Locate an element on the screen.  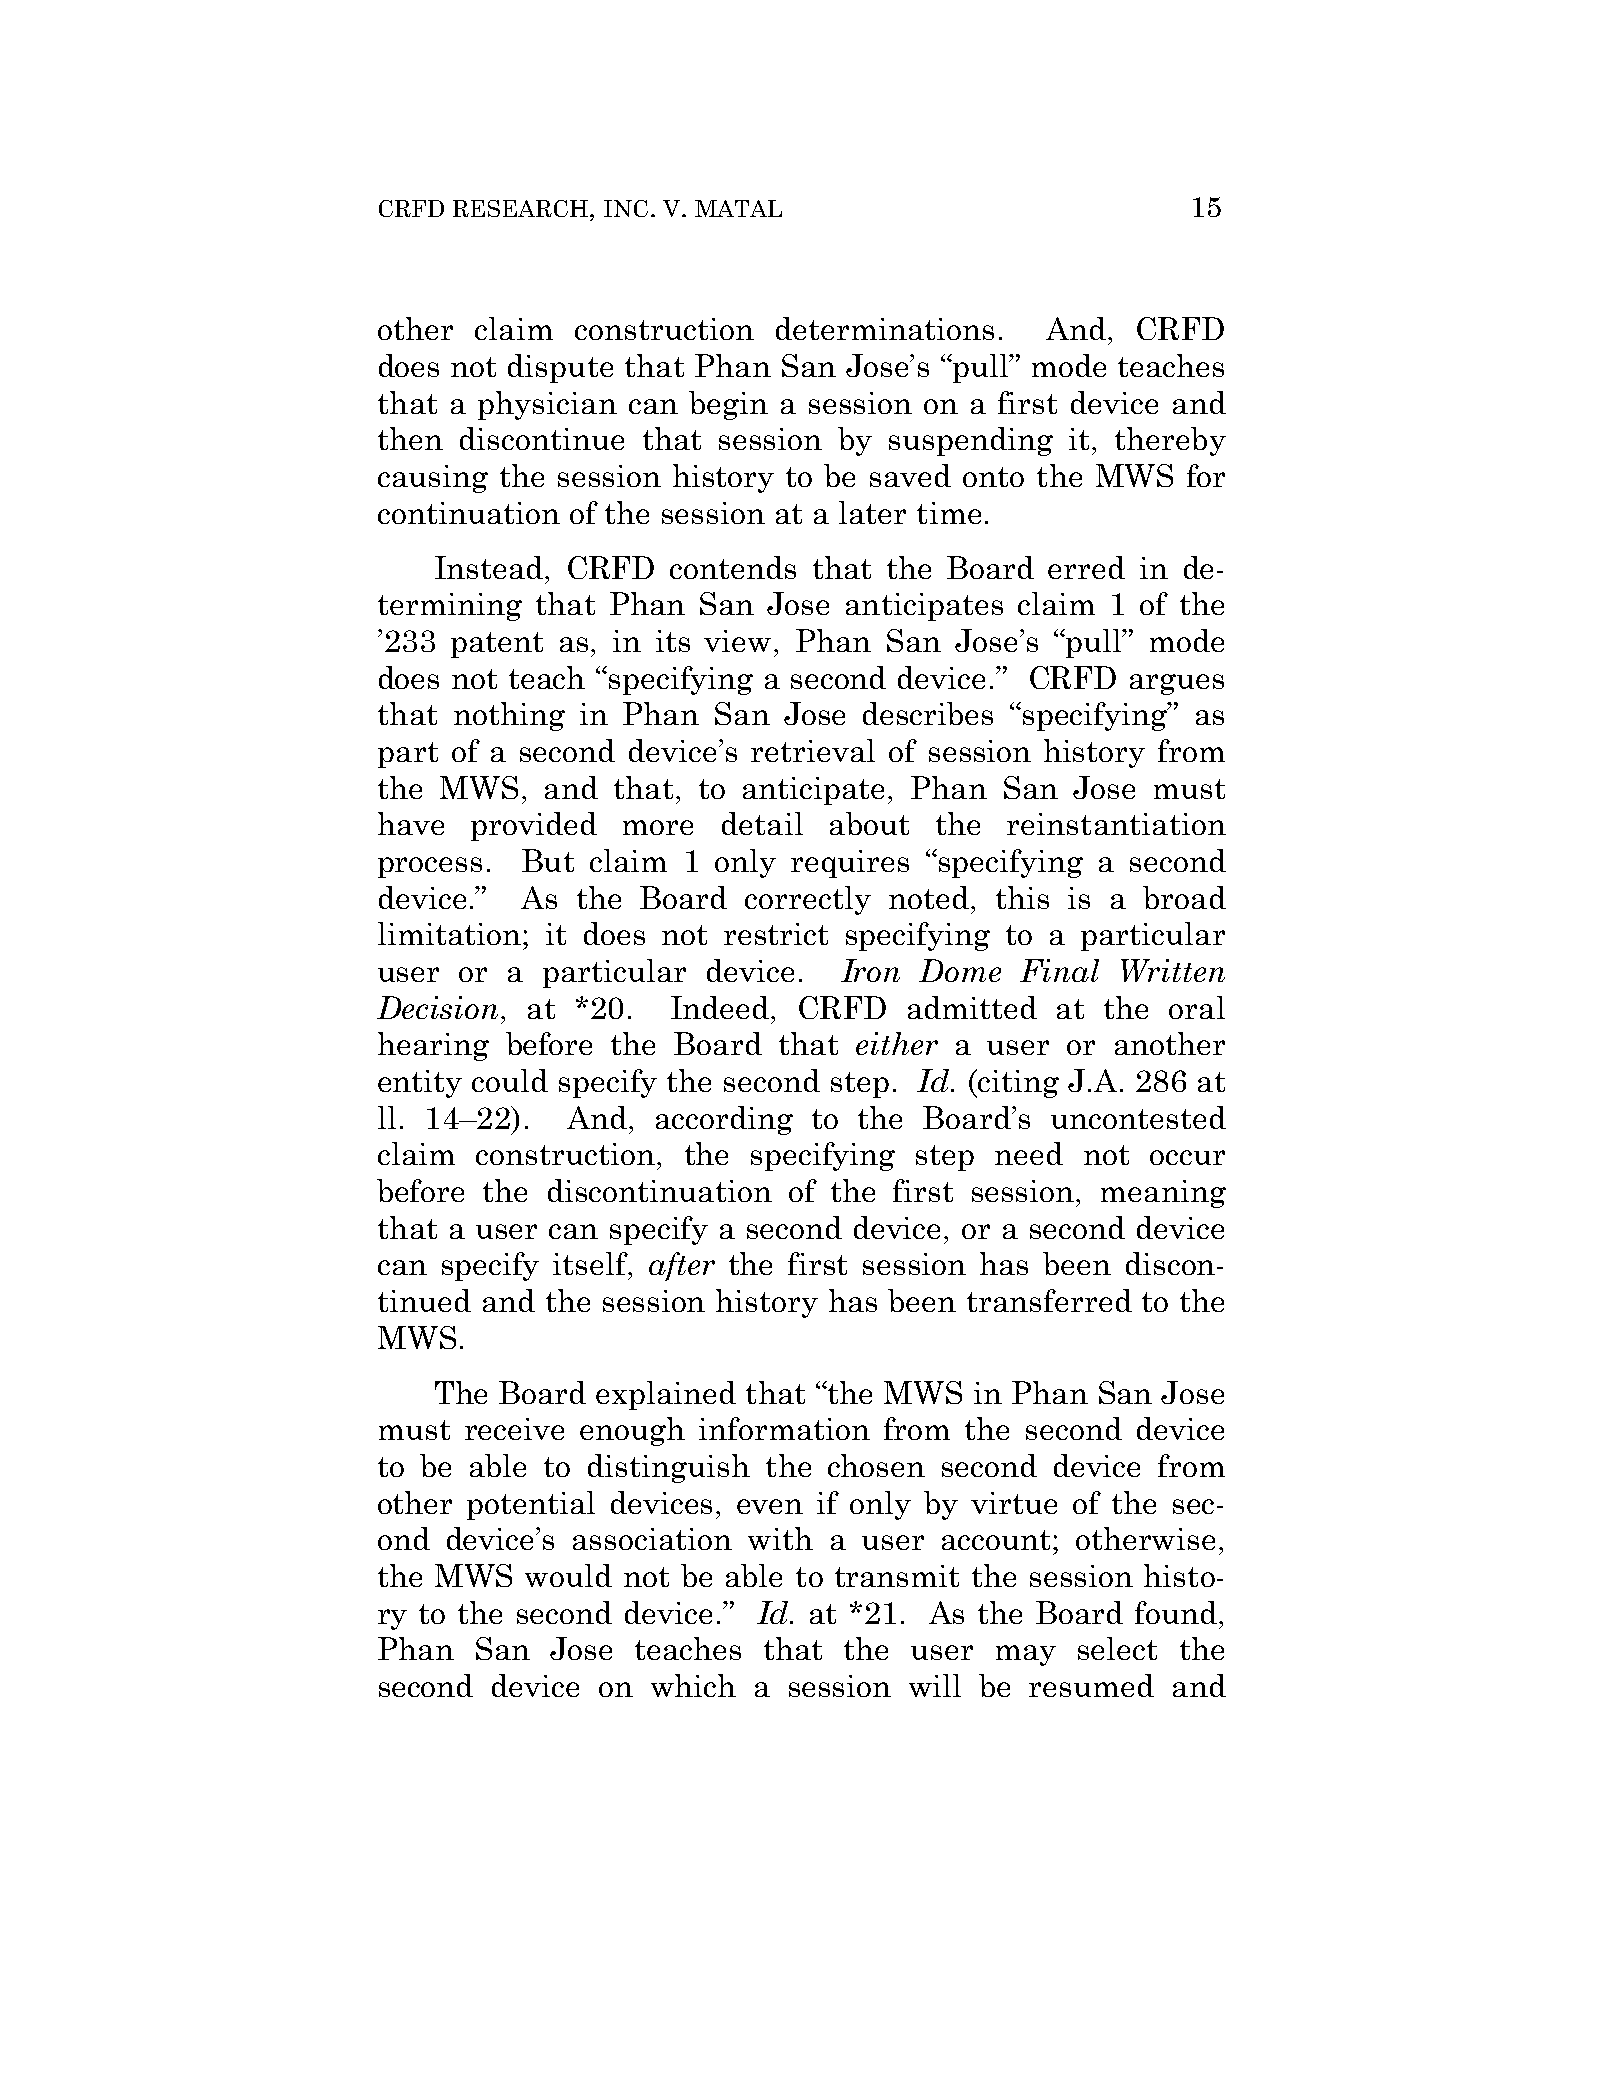
could is located at coordinates (510, 1080).
